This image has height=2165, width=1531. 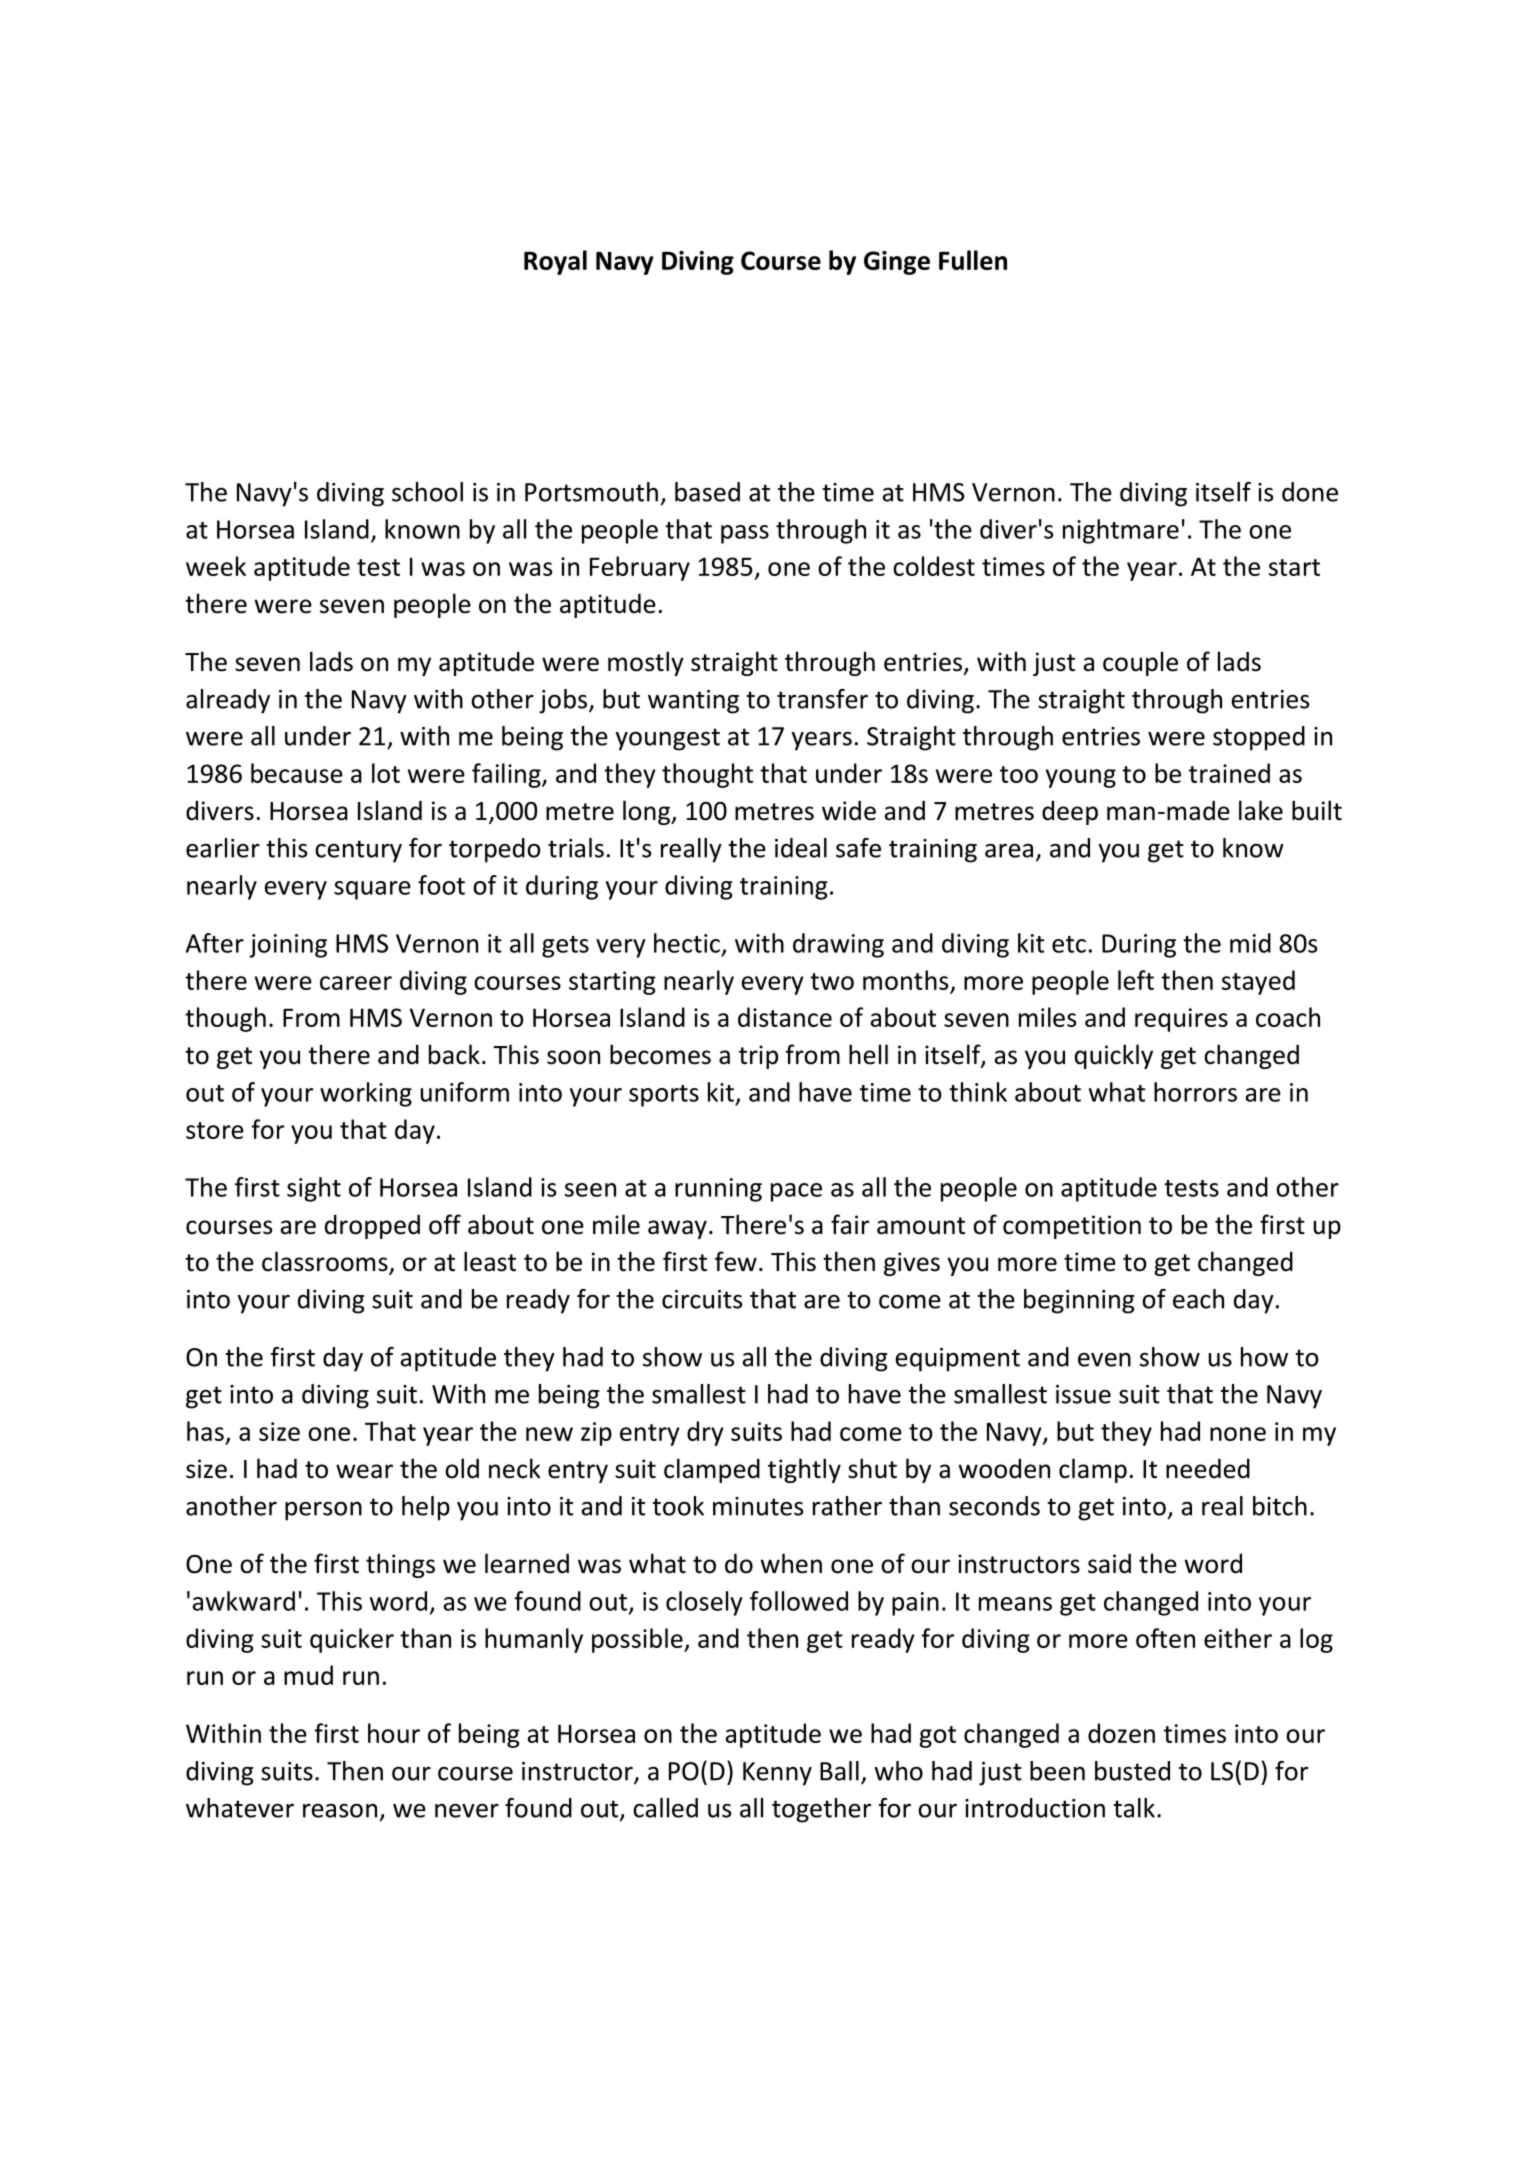 What do you see at coordinates (555, 262) in the image?
I see `Royal` at bounding box center [555, 262].
